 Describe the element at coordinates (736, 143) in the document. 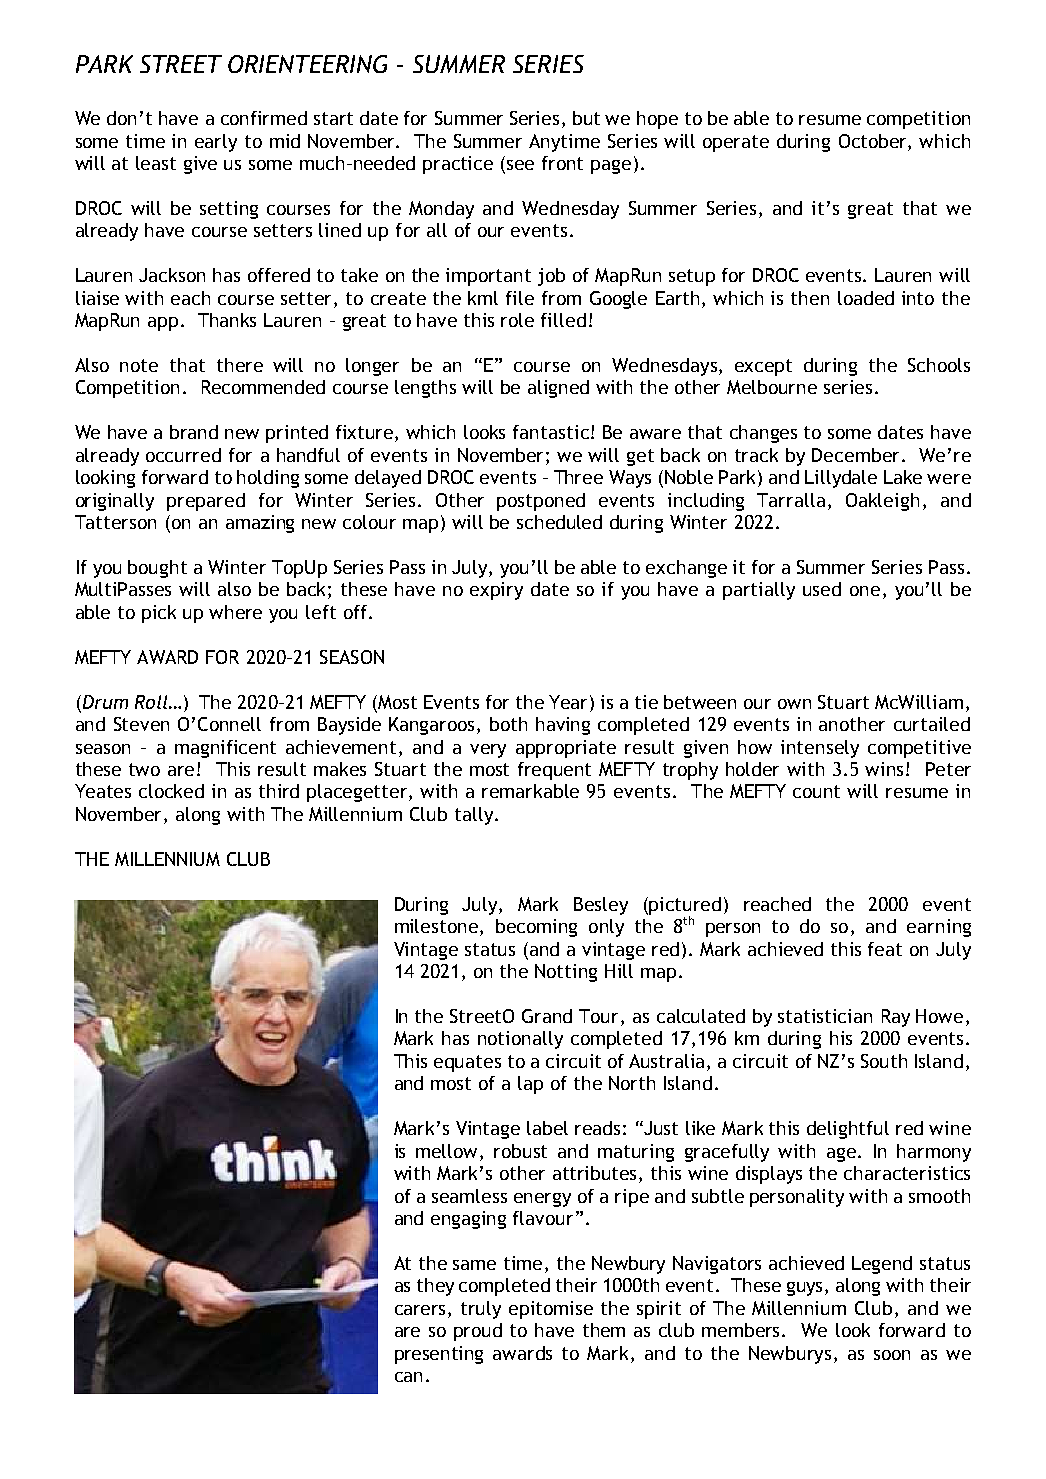

I see `operate` at that location.
